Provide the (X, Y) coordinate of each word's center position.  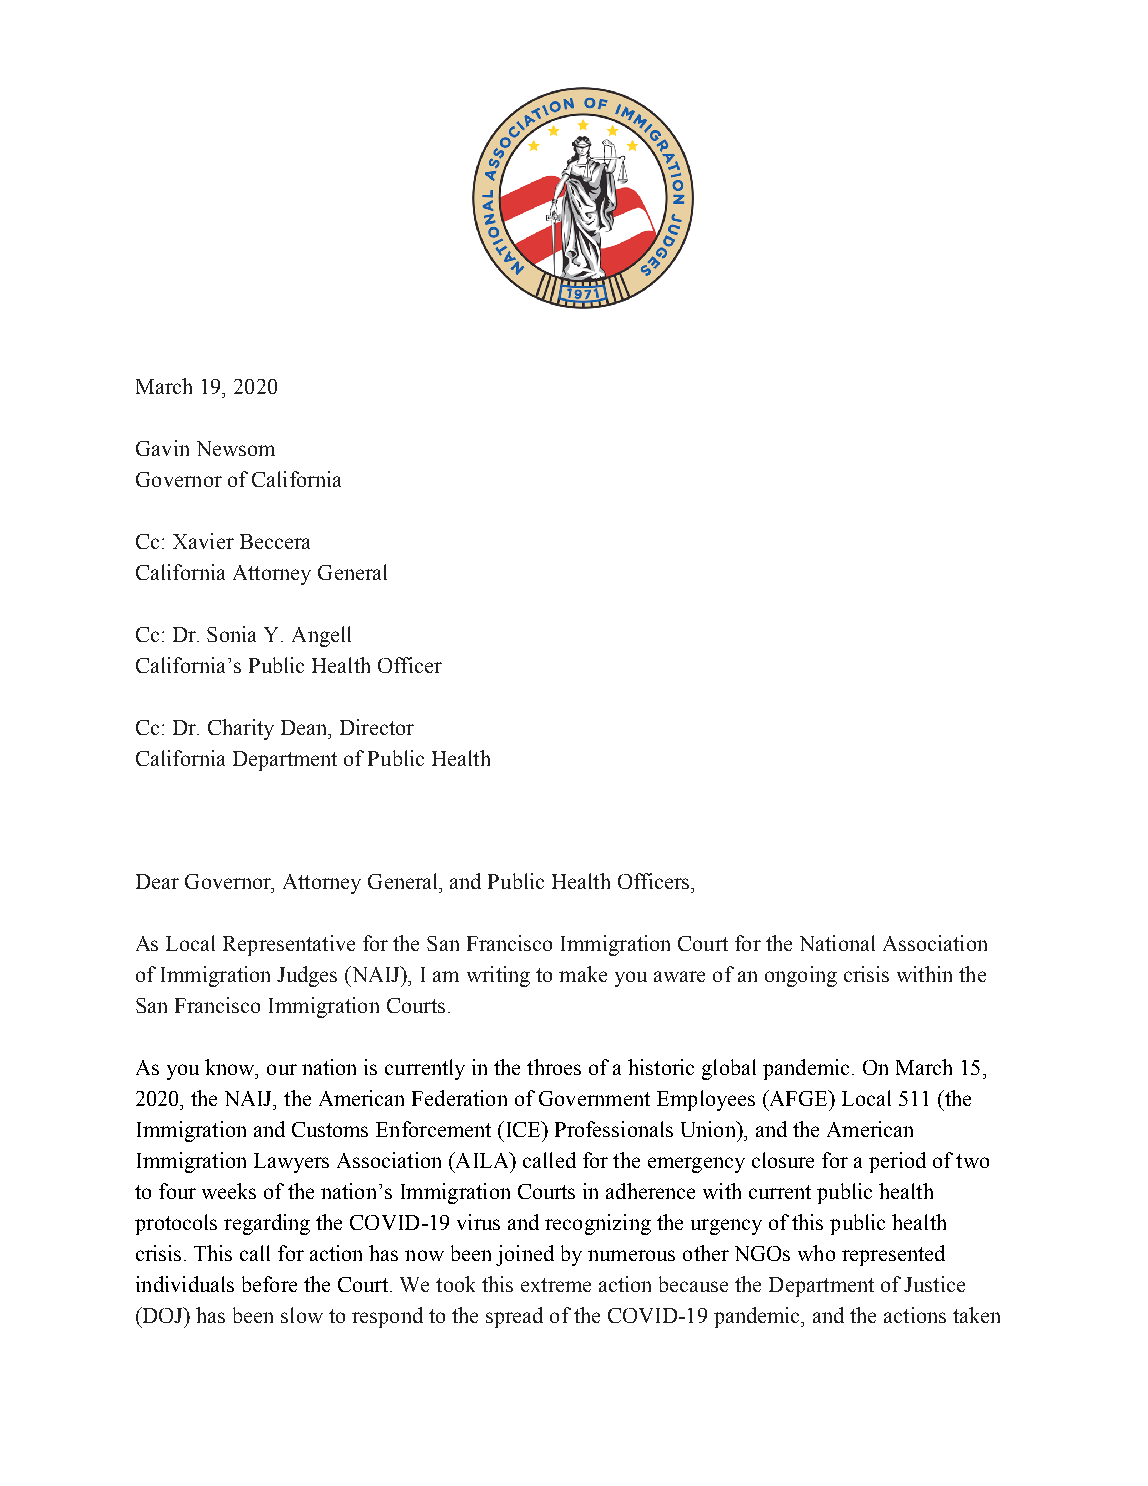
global (729, 1069)
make (583, 974)
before (269, 1284)
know (231, 1067)
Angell (321, 636)
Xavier (203, 541)
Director (377, 727)
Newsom (236, 448)
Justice (934, 1284)
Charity (241, 729)
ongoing (801, 976)
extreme (556, 1285)
